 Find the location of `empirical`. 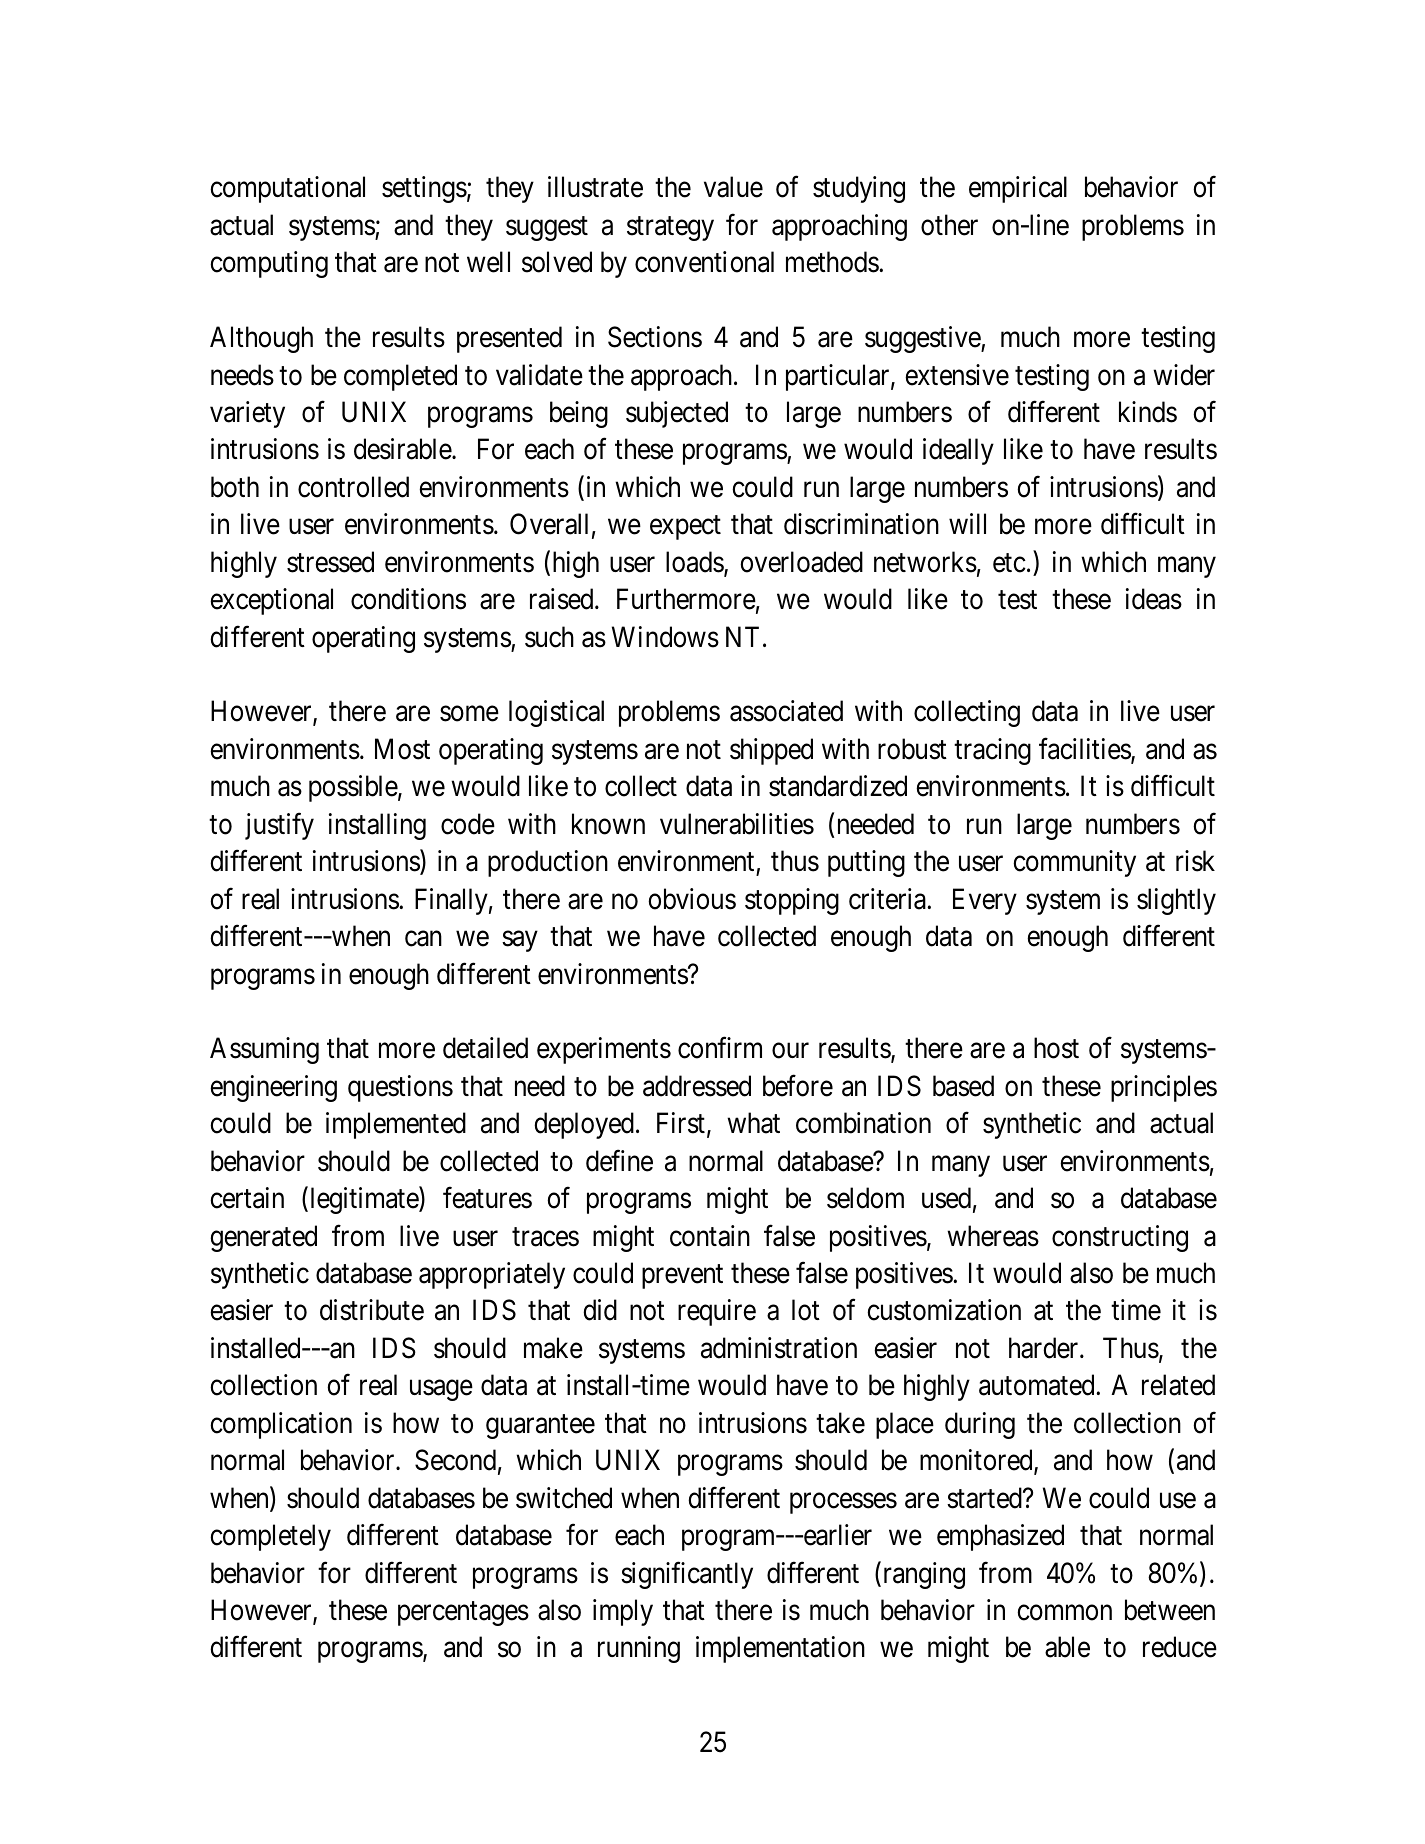

empirical is located at coordinates (1018, 189).
